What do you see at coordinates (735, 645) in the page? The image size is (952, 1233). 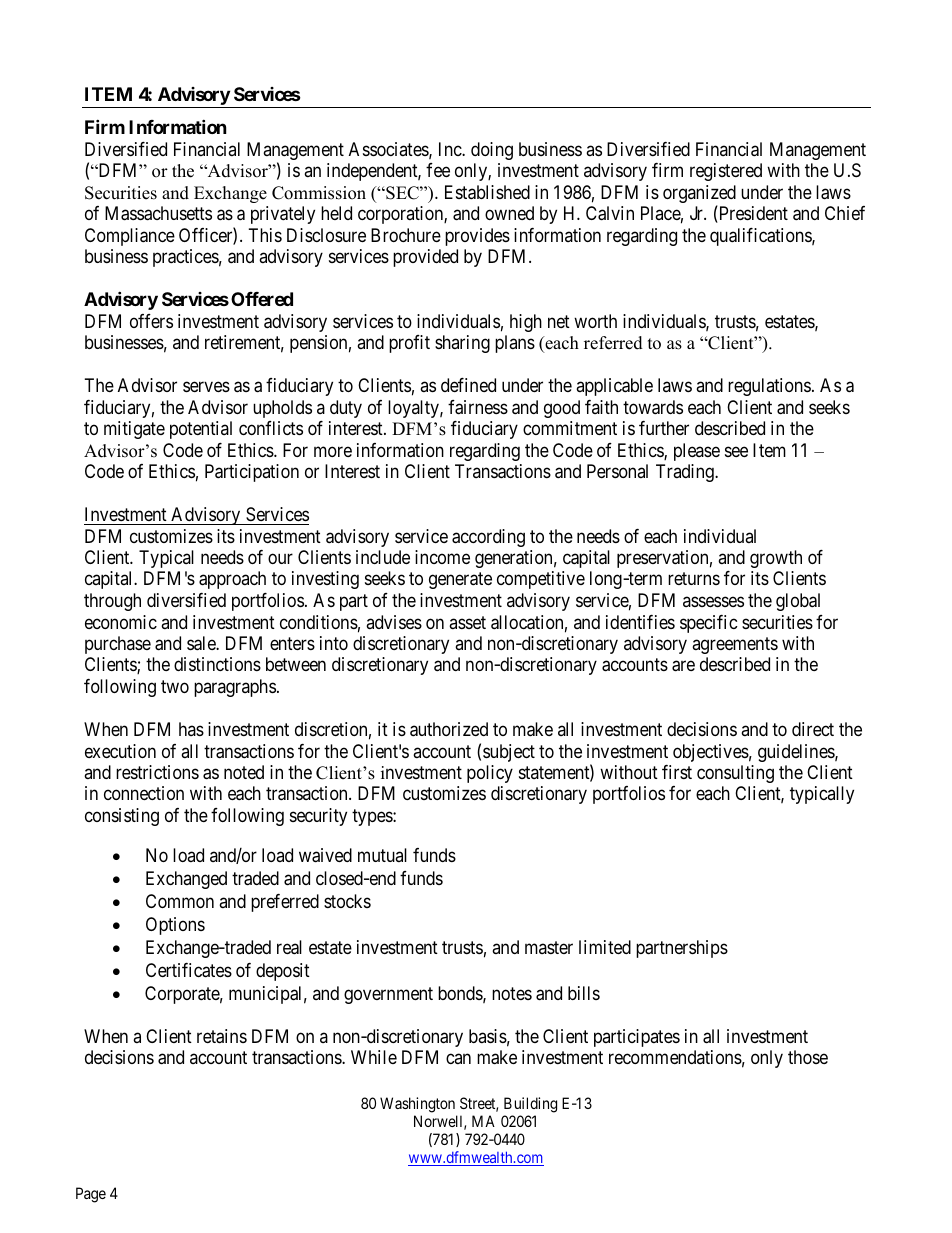 I see `agreements` at bounding box center [735, 645].
